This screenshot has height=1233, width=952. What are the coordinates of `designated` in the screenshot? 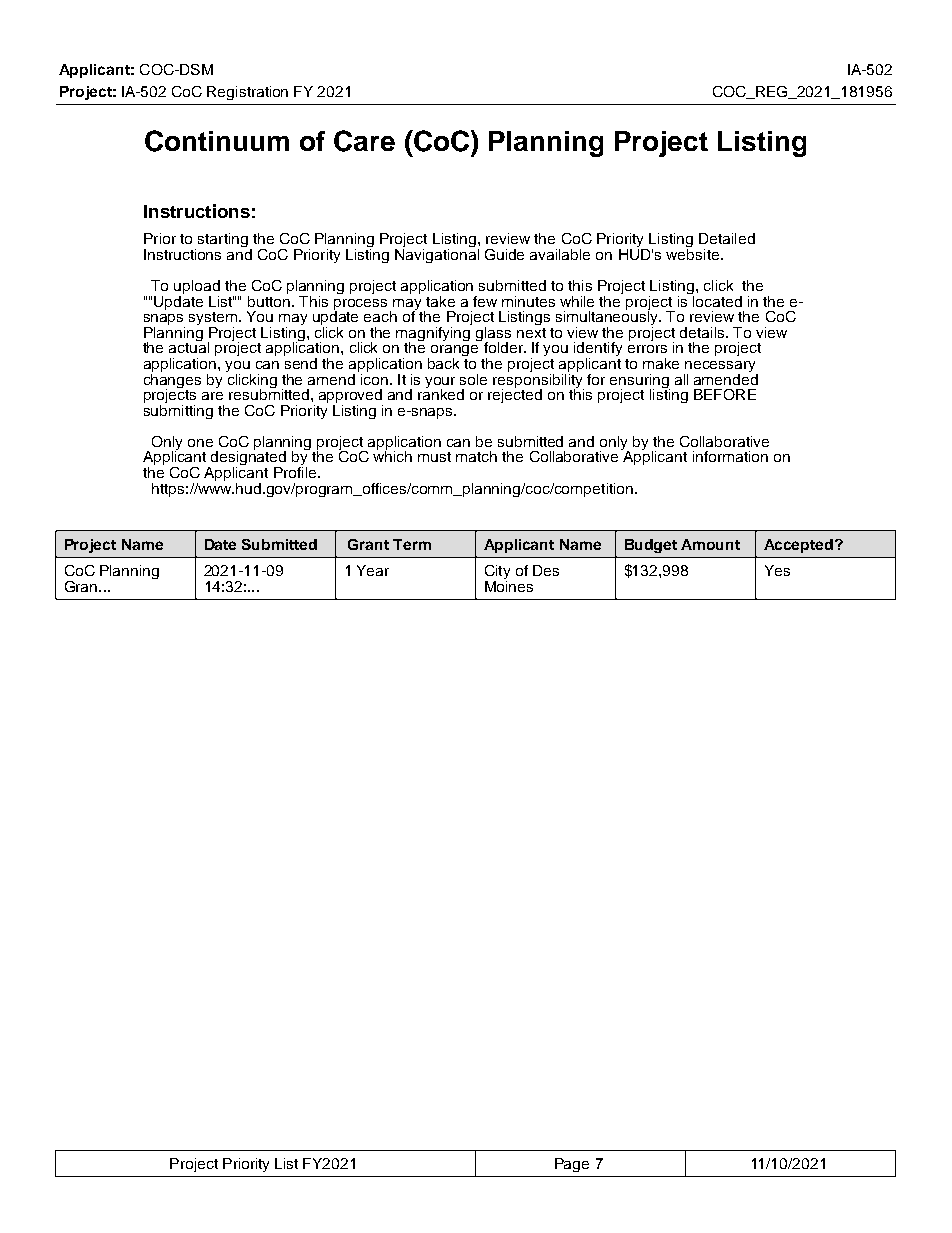 It's located at (247, 458).
